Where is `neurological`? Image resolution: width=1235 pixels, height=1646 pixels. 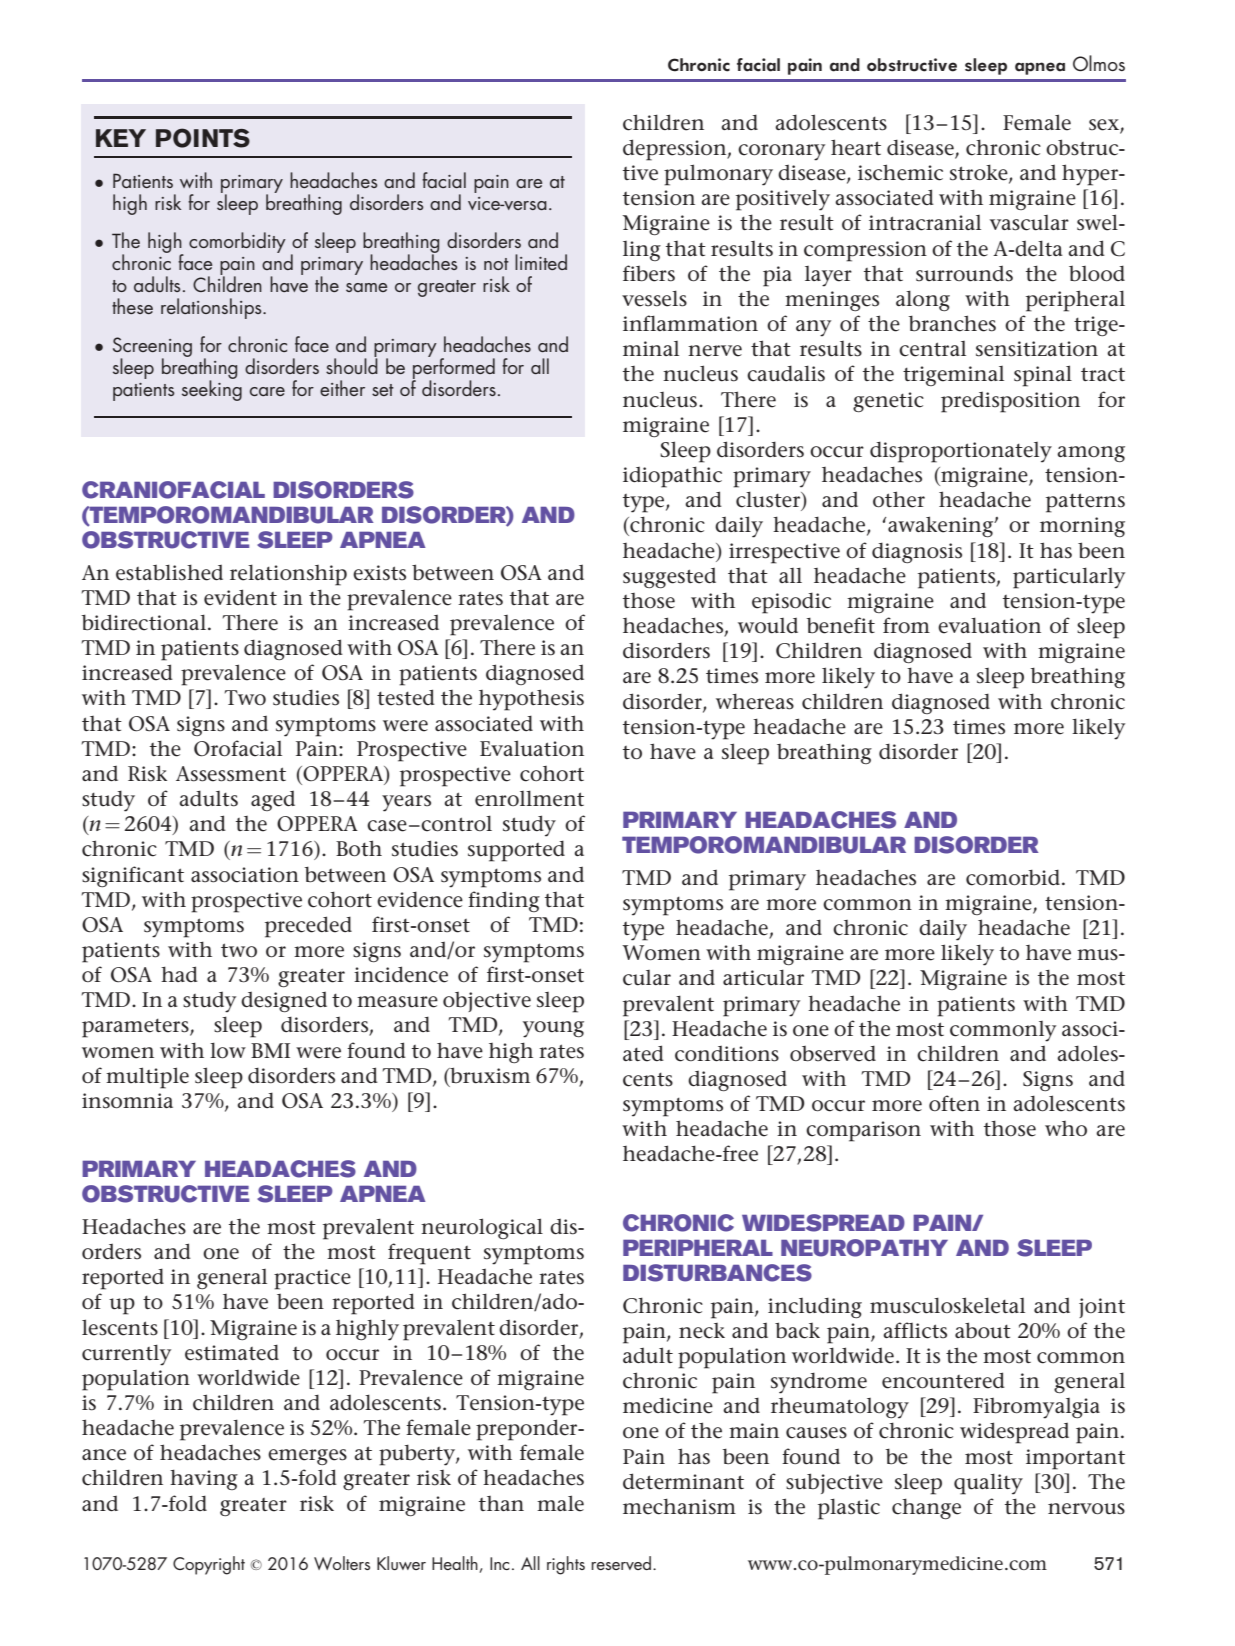
neurological is located at coordinates (482, 1228).
